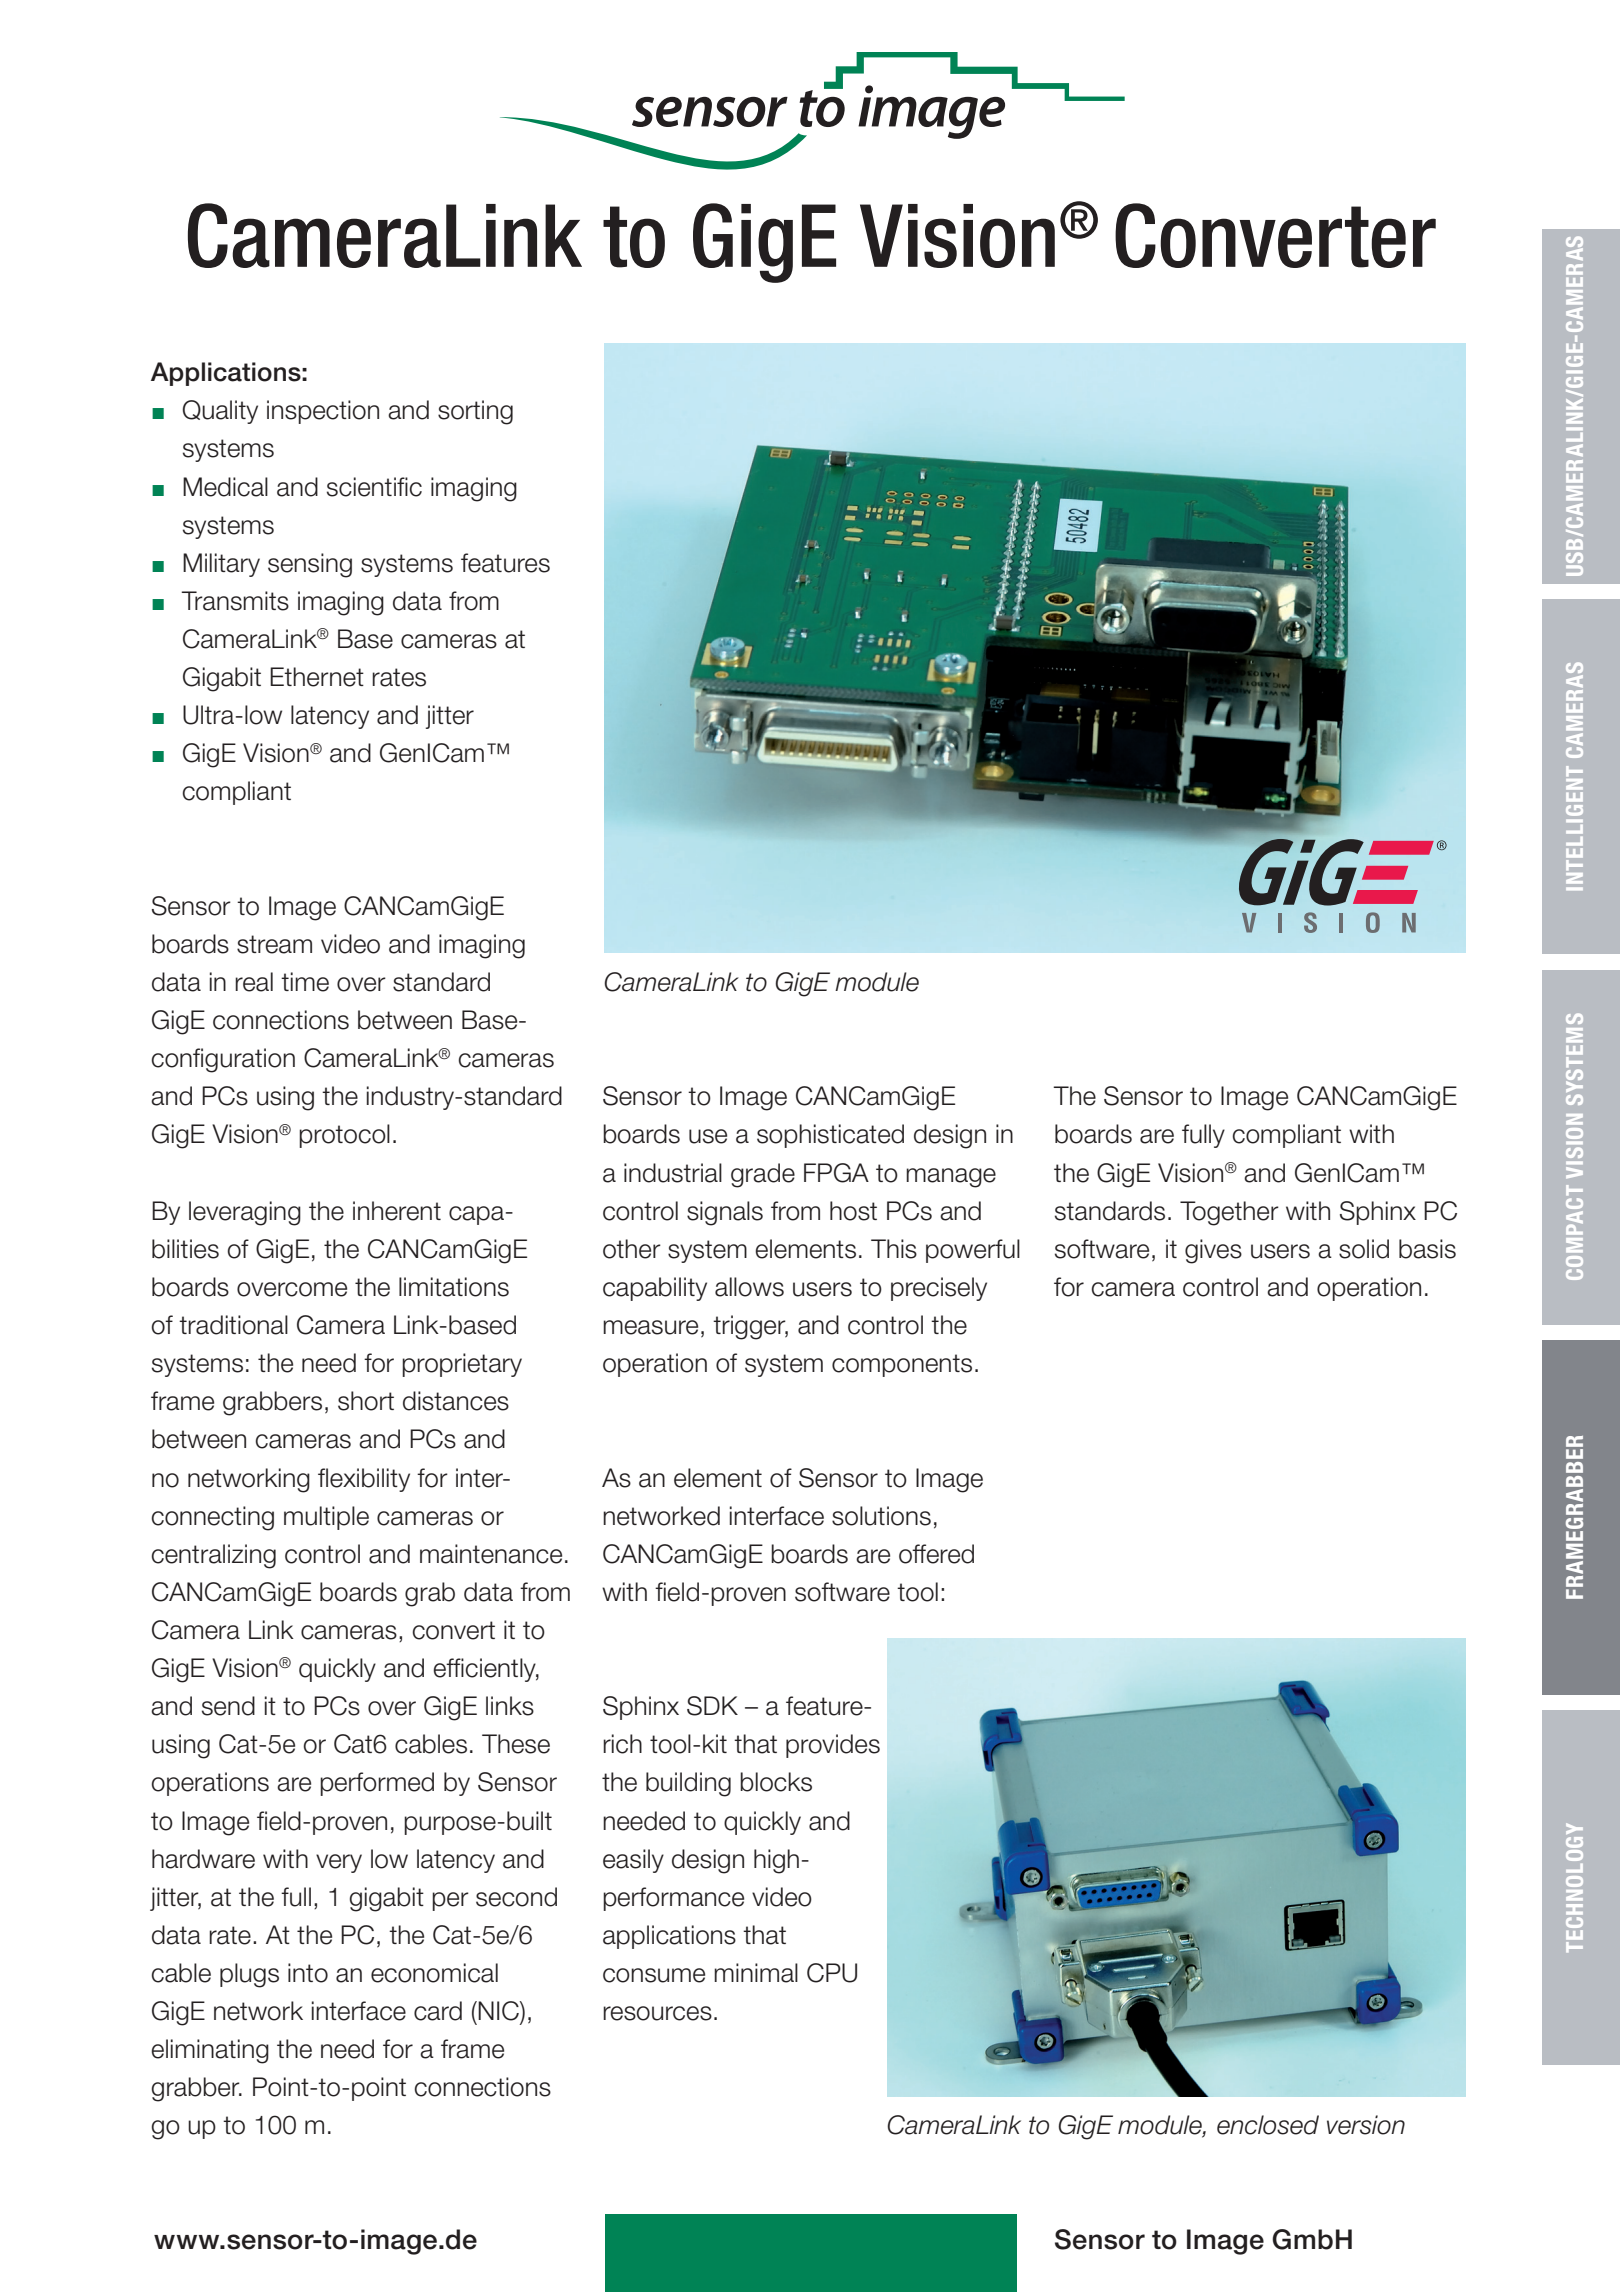  I want to click on Ethernet, so click(317, 677).
